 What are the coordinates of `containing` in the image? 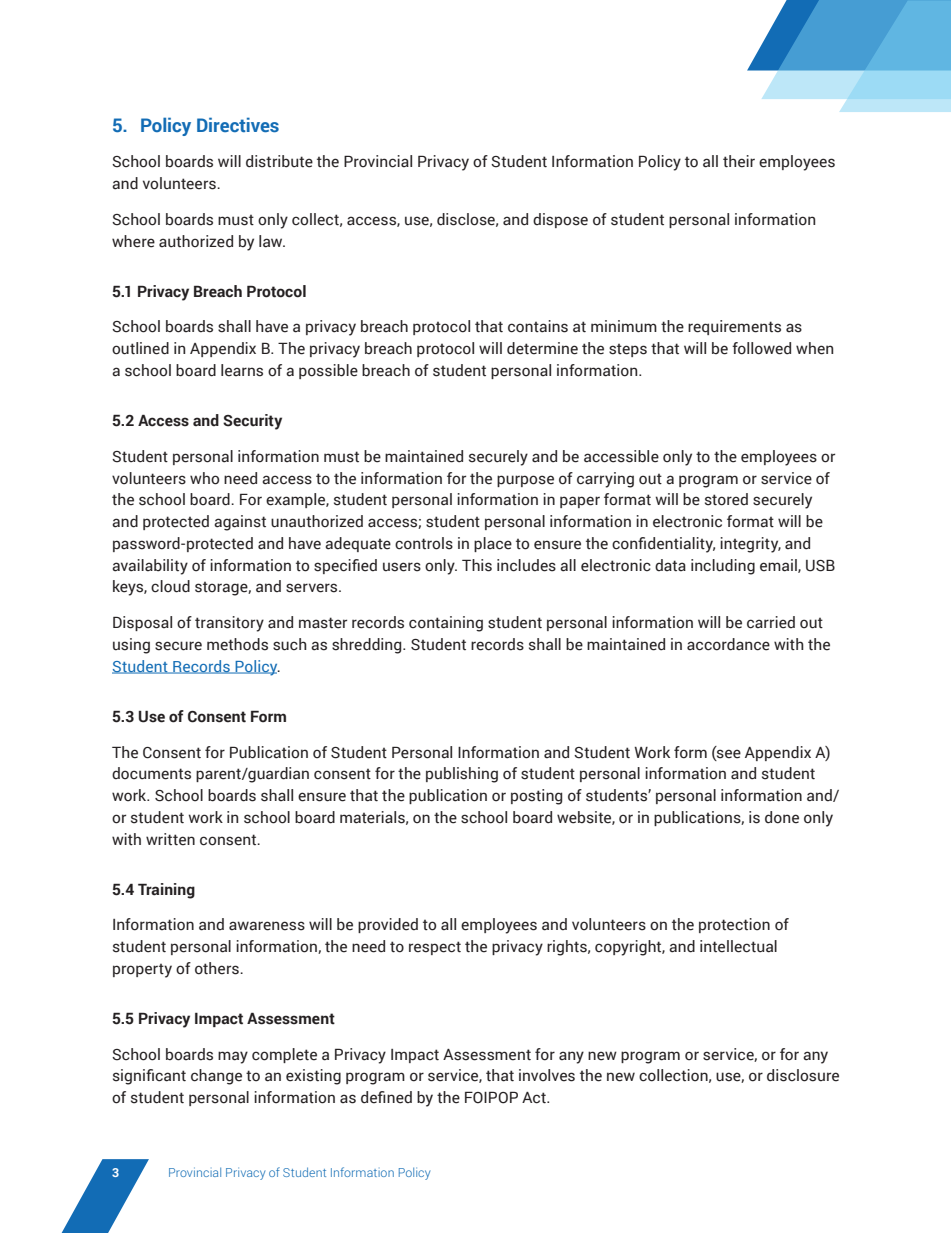 It's located at (446, 624).
